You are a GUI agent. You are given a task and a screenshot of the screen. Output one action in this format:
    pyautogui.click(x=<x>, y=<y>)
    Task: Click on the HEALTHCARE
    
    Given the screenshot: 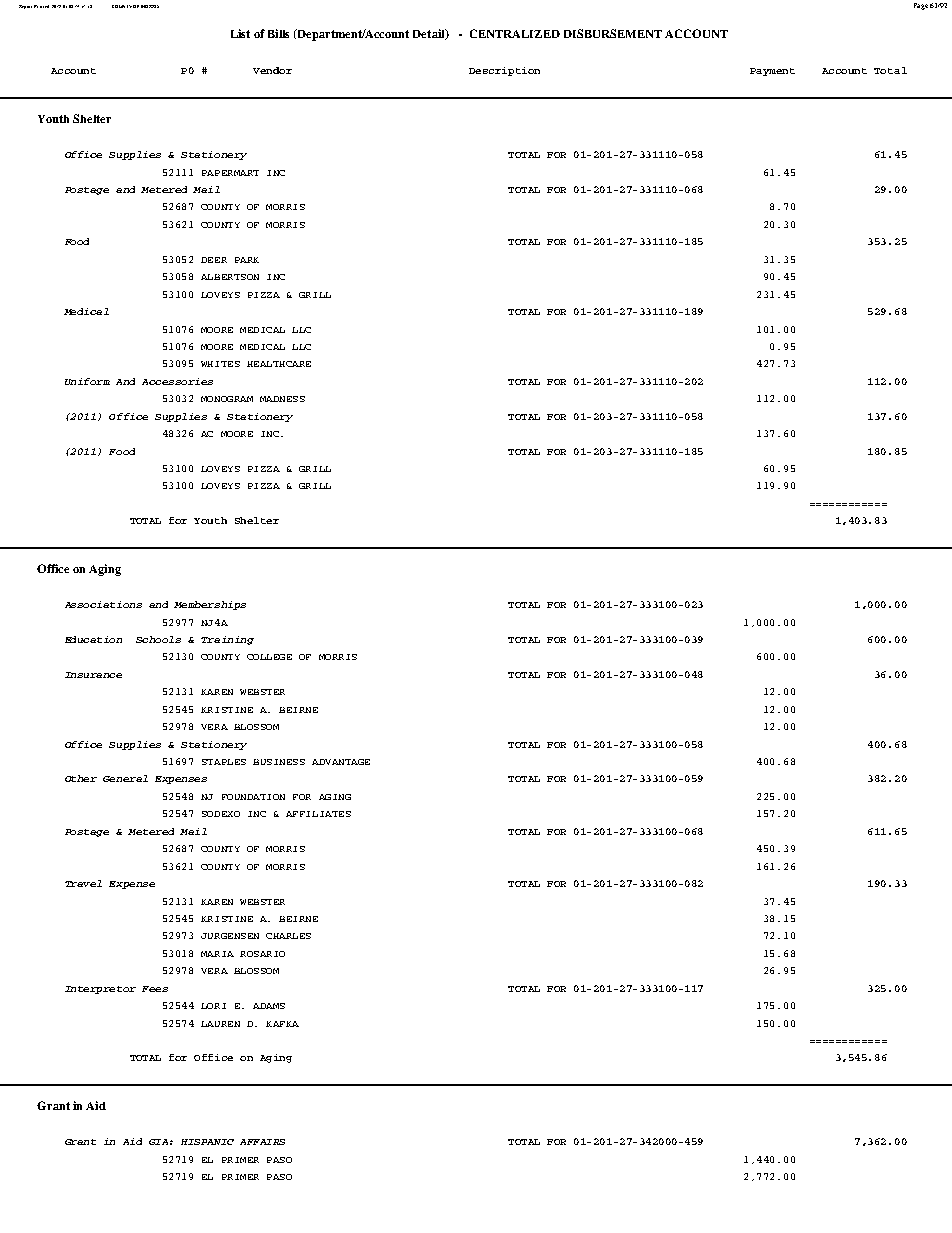 What is the action you would take?
    pyautogui.click(x=279, y=364)
